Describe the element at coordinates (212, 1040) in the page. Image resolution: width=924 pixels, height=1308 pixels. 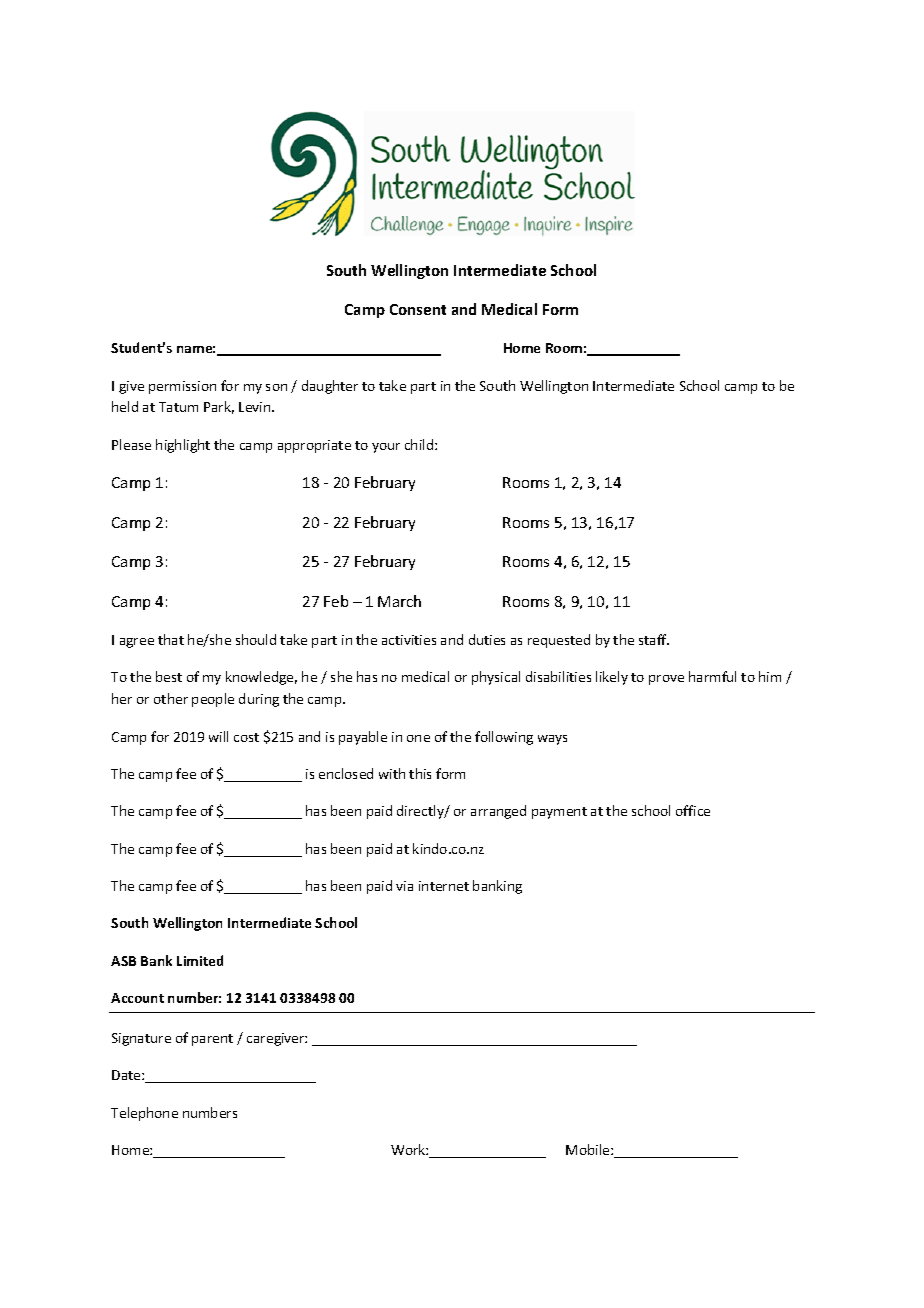
I see `parent` at that location.
